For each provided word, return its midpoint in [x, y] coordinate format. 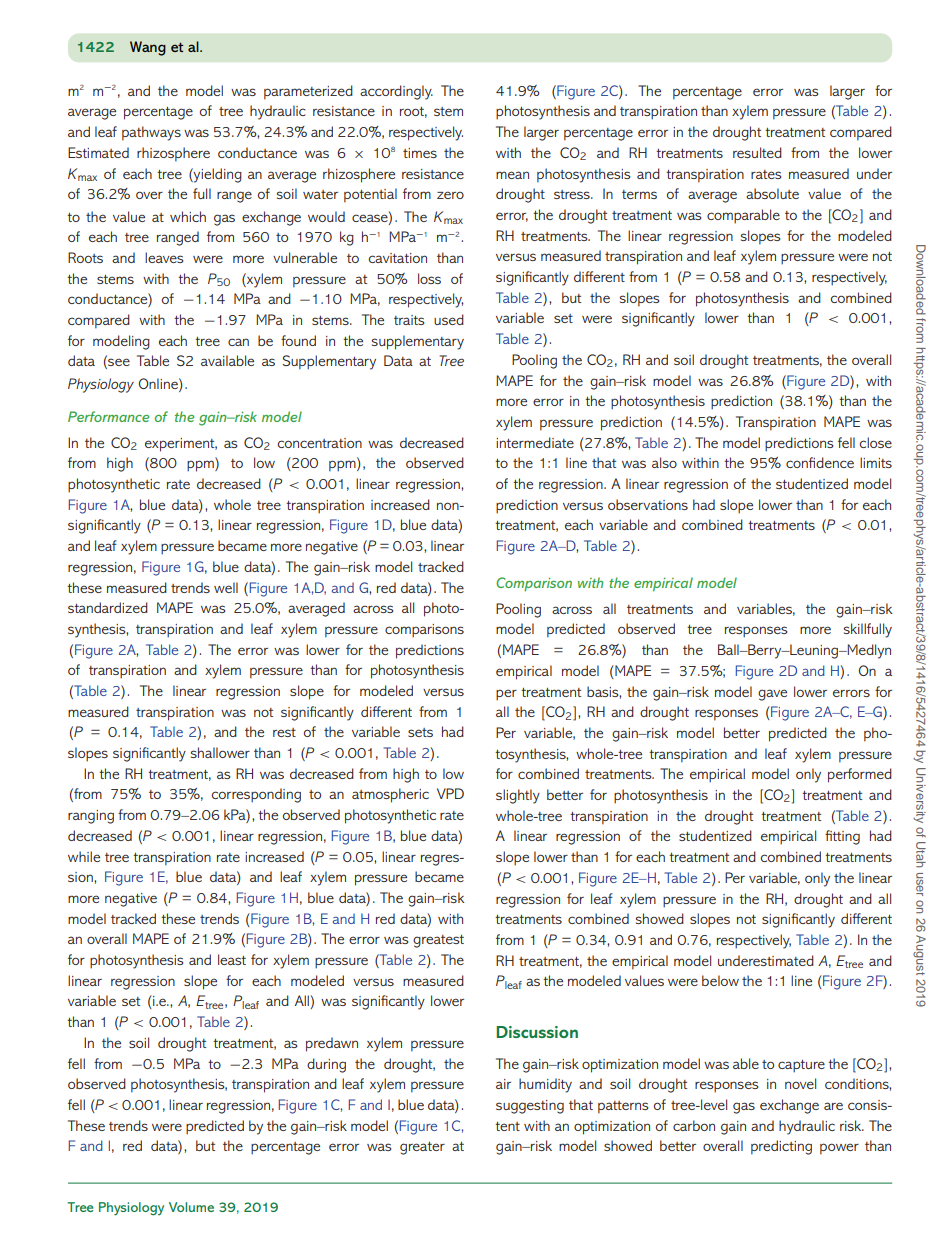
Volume [191, 1207]
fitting [842, 837]
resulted [757, 152]
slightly [518, 796]
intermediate [535, 442]
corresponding [256, 795]
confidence [820, 462]
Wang [148, 48]
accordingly [396, 92]
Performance [108, 416]
